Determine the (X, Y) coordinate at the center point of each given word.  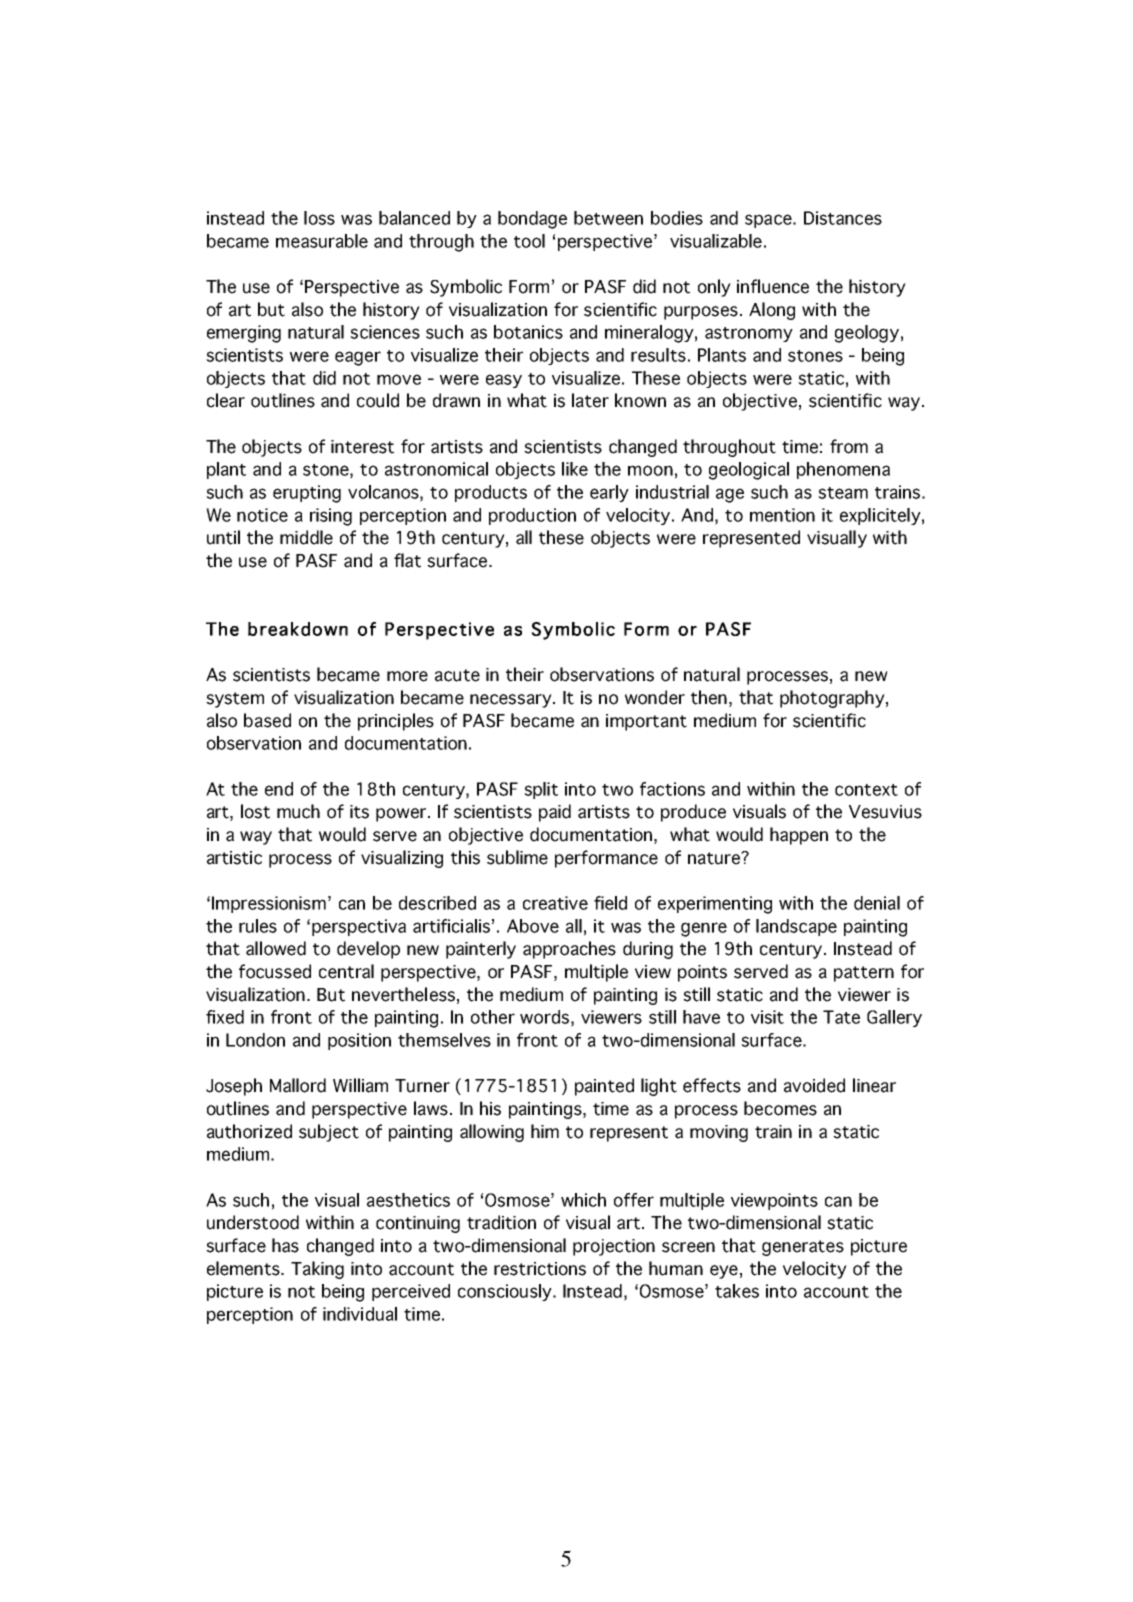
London (255, 1040)
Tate (841, 1017)
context (866, 790)
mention (782, 515)
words (544, 1017)
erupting (307, 494)
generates (803, 1248)
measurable (322, 241)
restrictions (540, 1269)
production (532, 516)
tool (529, 241)
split (541, 790)
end (279, 789)
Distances (843, 218)
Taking (317, 1270)
